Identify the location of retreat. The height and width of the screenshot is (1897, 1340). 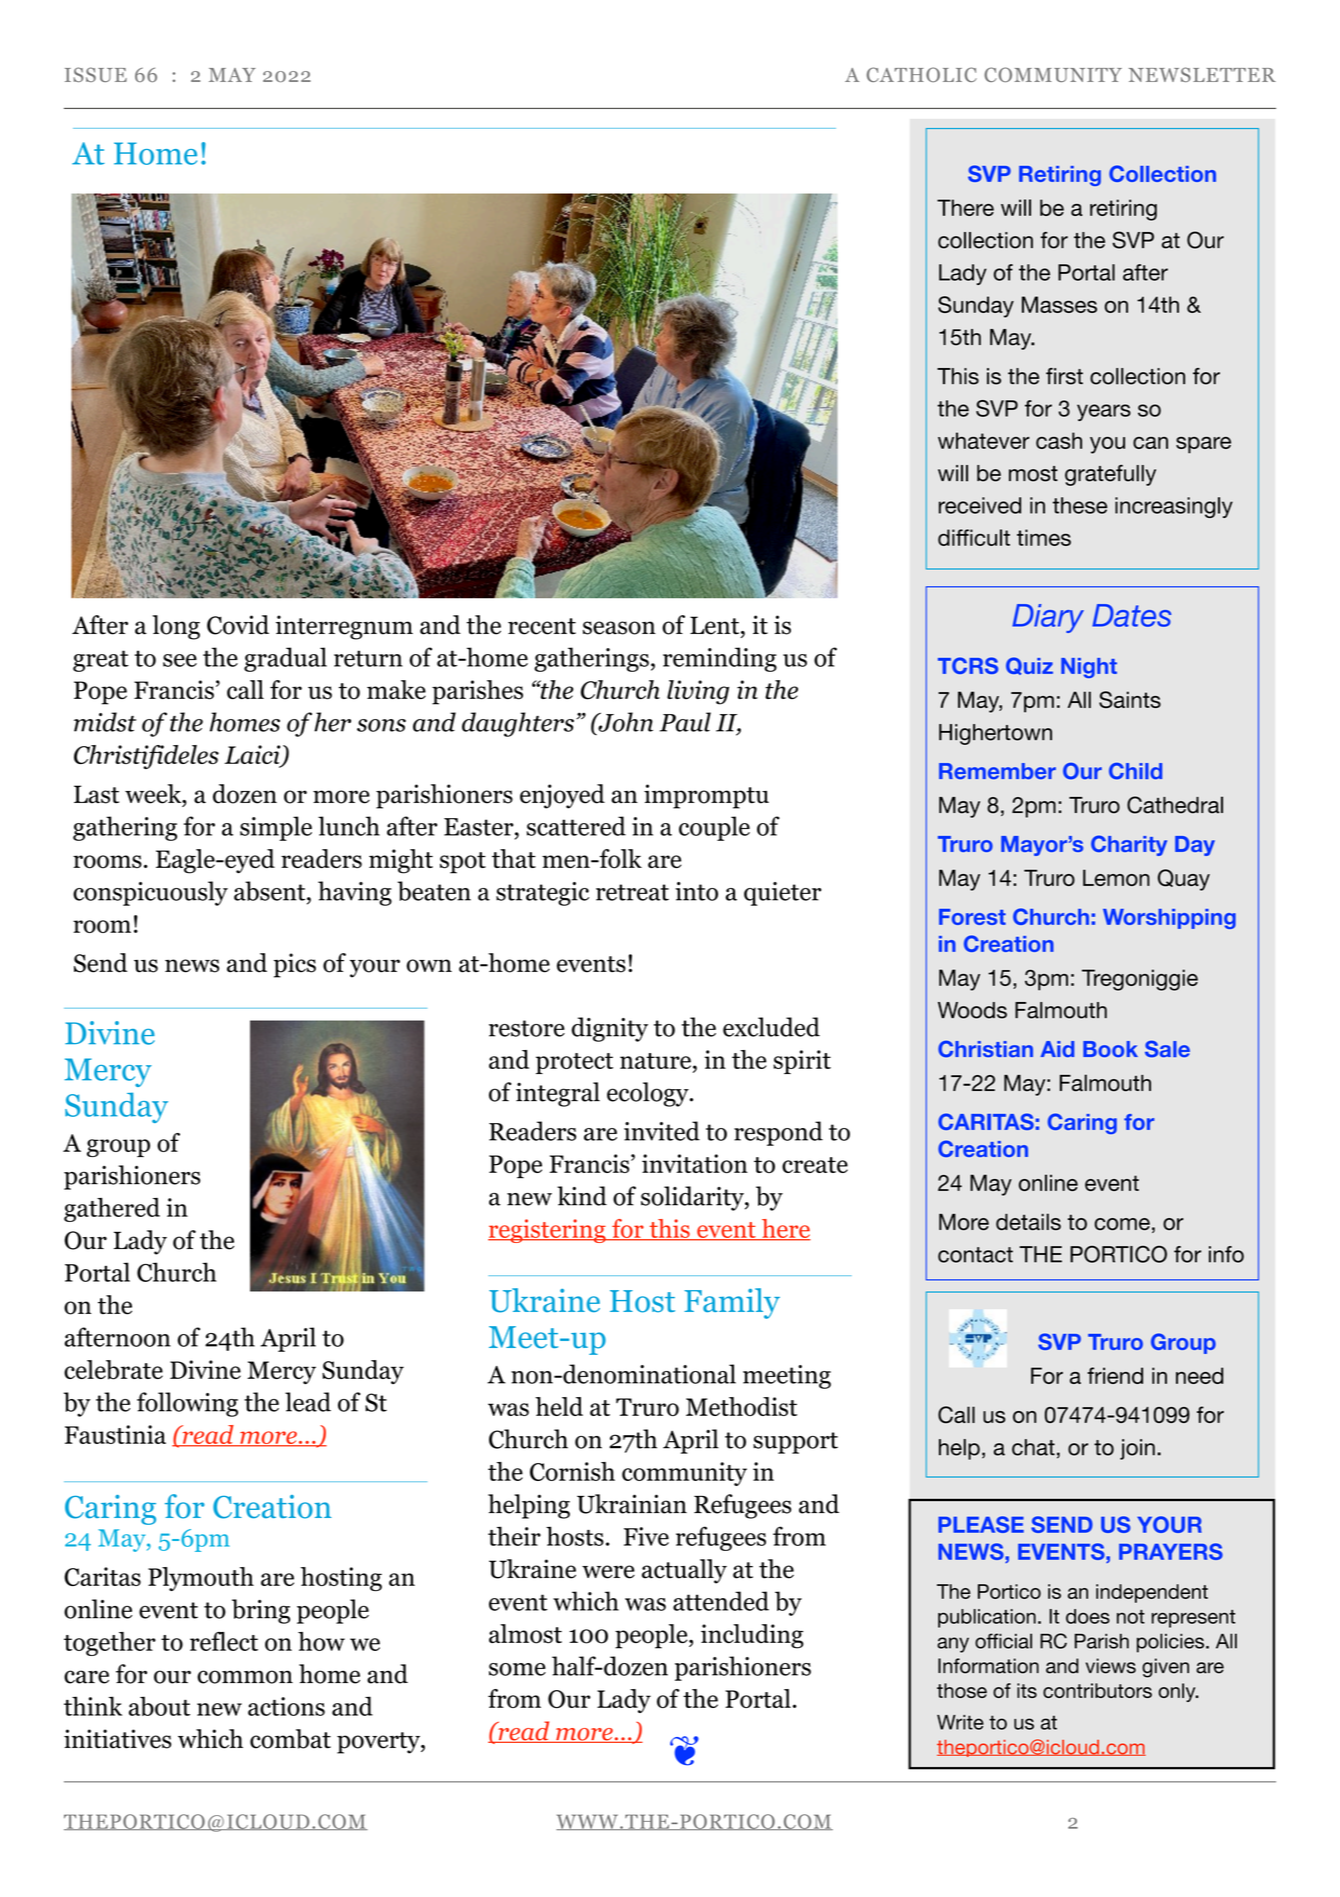
(632, 892).
